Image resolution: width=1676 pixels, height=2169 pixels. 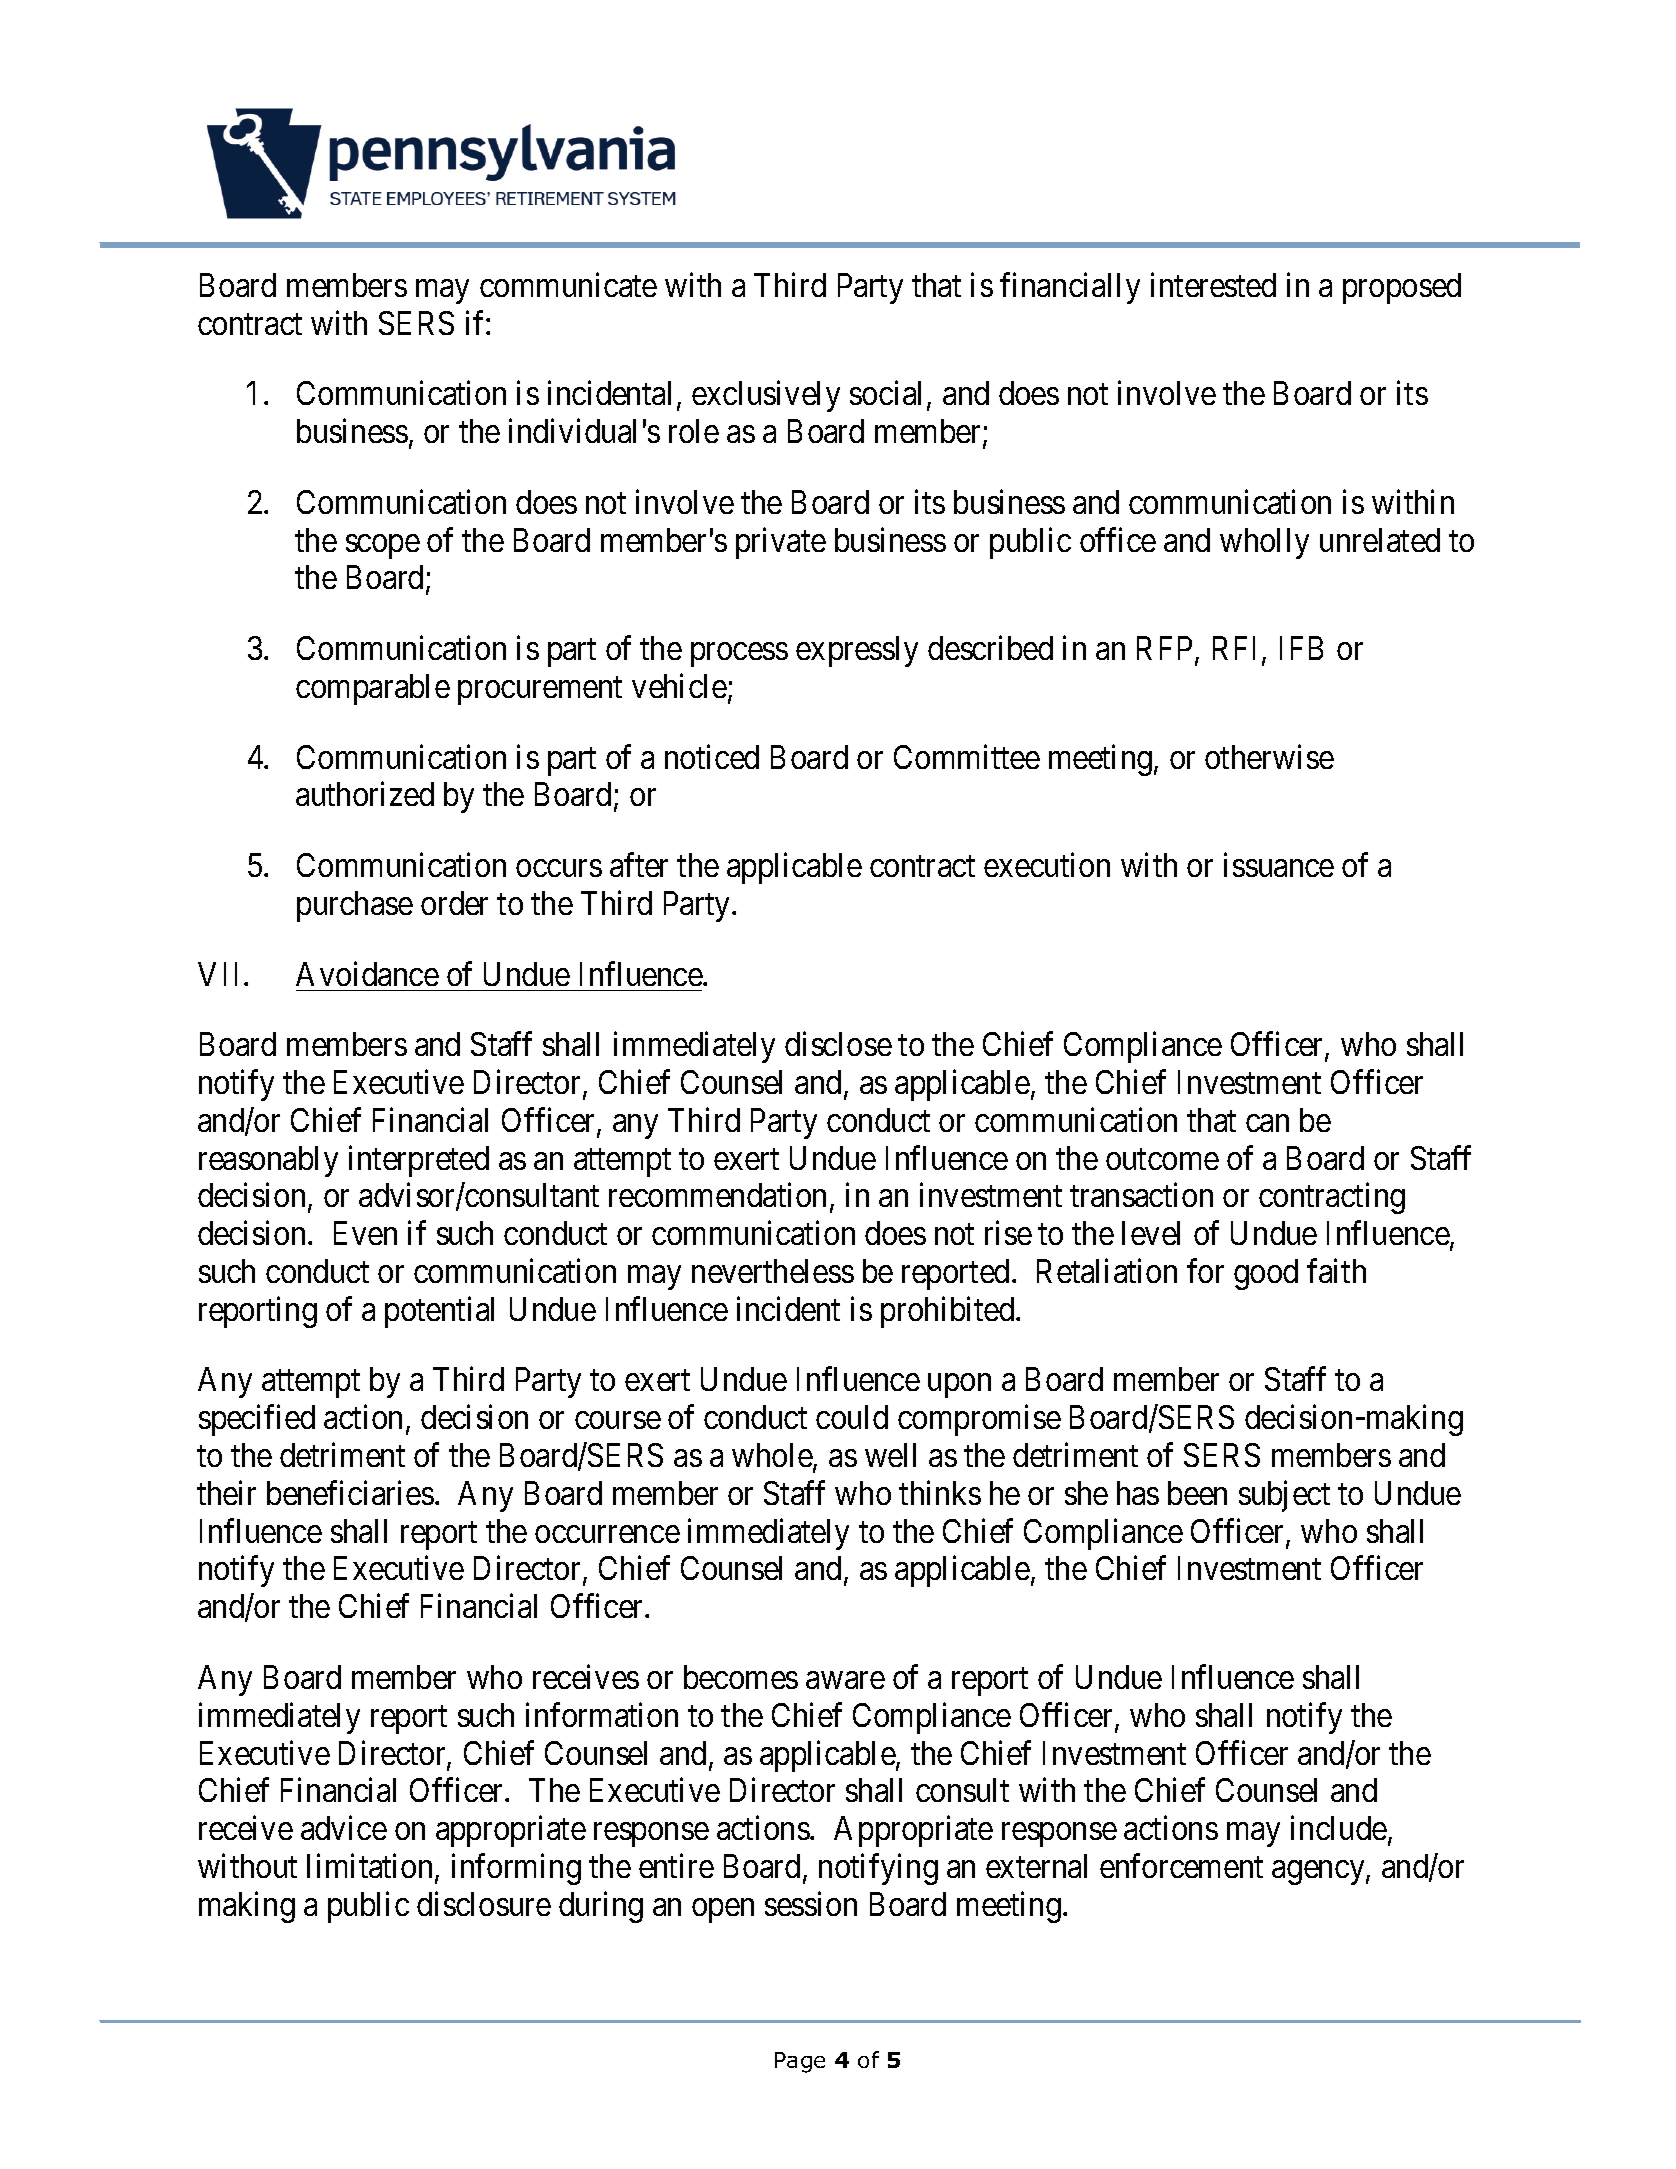 What do you see at coordinates (800, 2062) in the document?
I see `Page` at bounding box center [800, 2062].
